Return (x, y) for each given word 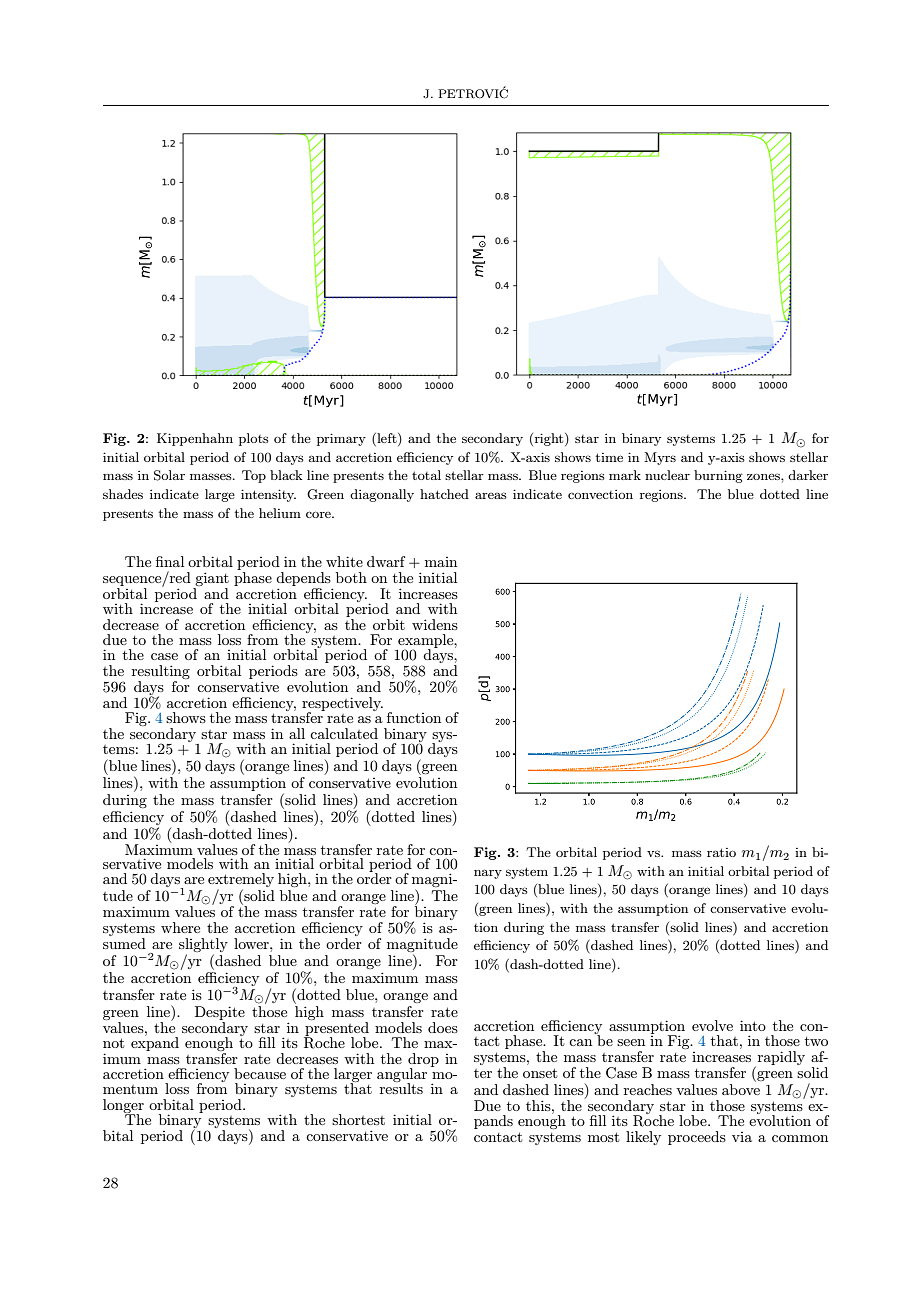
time (609, 457)
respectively (342, 705)
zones (764, 476)
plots (254, 439)
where (180, 927)
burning (718, 476)
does (443, 1027)
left (387, 439)
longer (123, 1107)
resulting (161, 672)
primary (341, 439)
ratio (721, 852)
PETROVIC (473, 93)
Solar (169, 475)
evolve (712, 1025)
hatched (444, 494)
